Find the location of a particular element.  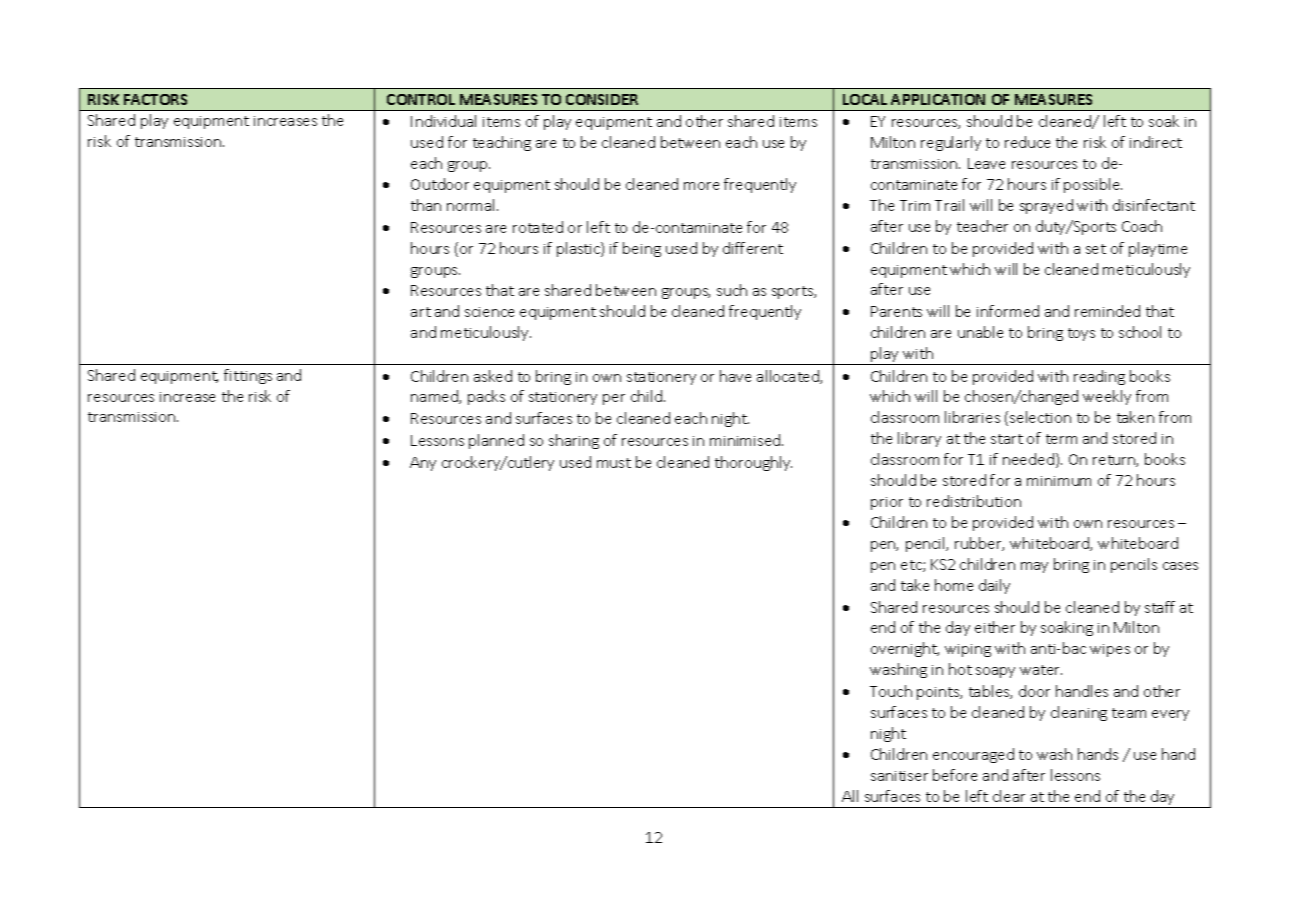

reduce is located at coordinates (1027, 142).
